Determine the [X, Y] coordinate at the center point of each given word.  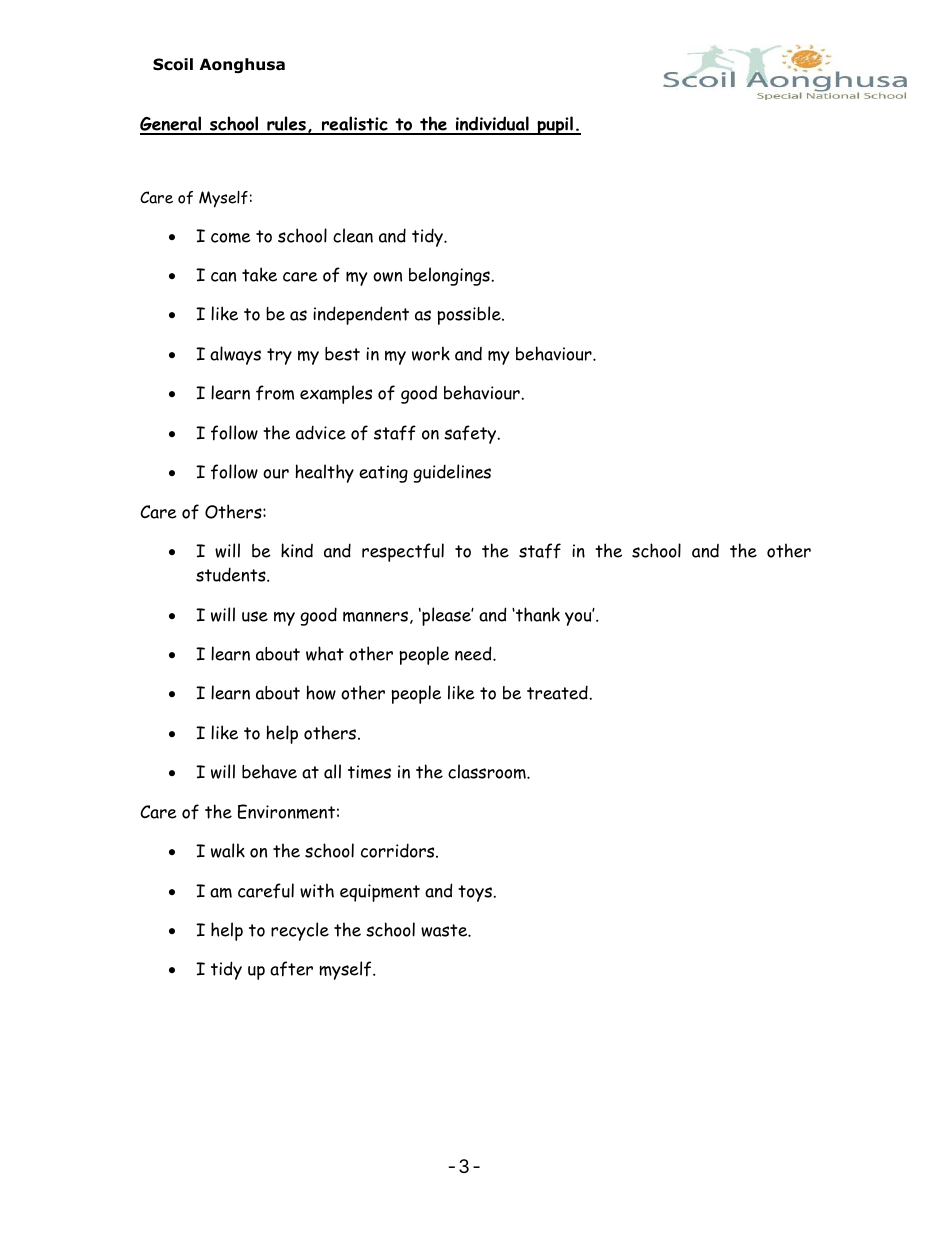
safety [471, 434]
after [291, 969]
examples [336, 394]
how [321, 692]
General [171, 125]
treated [558, 692]
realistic [355, 125]
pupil [555, 125]
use [255, 616]
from [275, 392]
